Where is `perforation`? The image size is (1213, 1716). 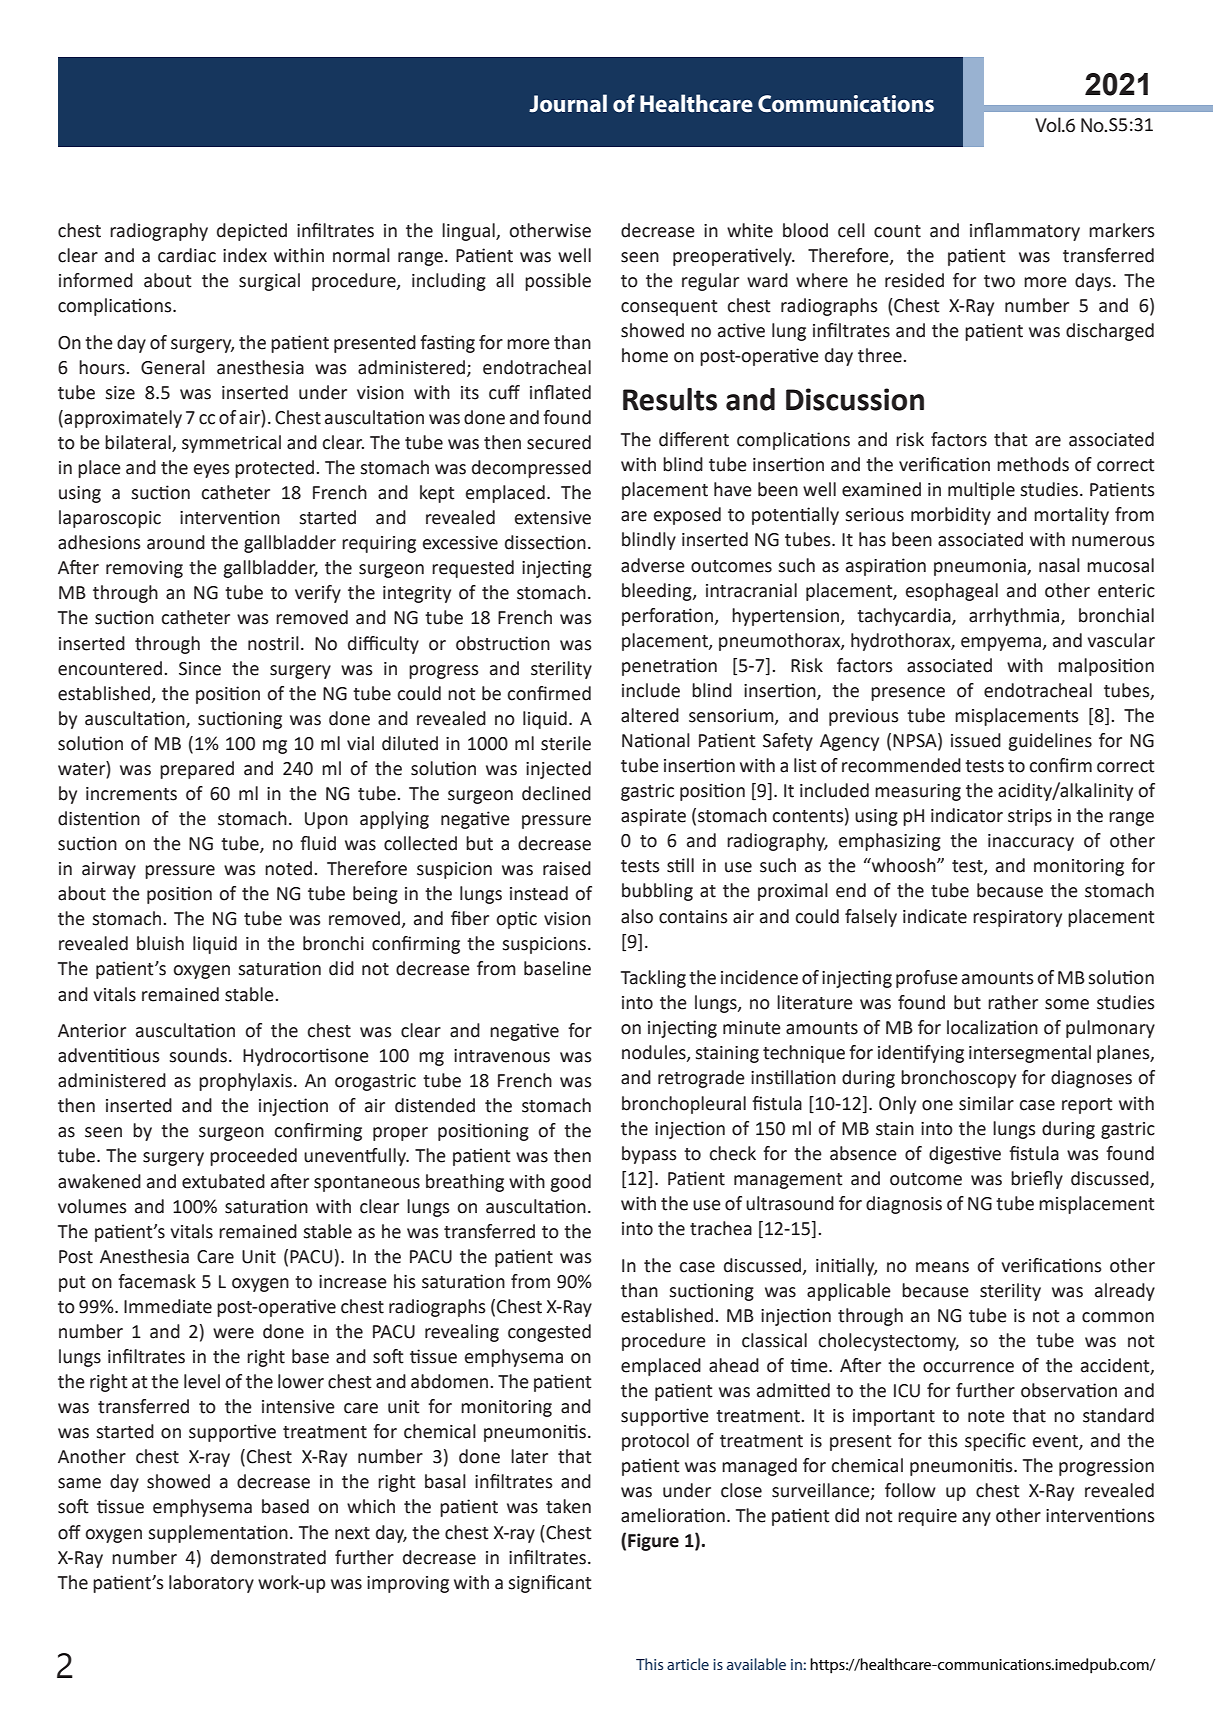 perforation is located at coordinates (667, 617).
